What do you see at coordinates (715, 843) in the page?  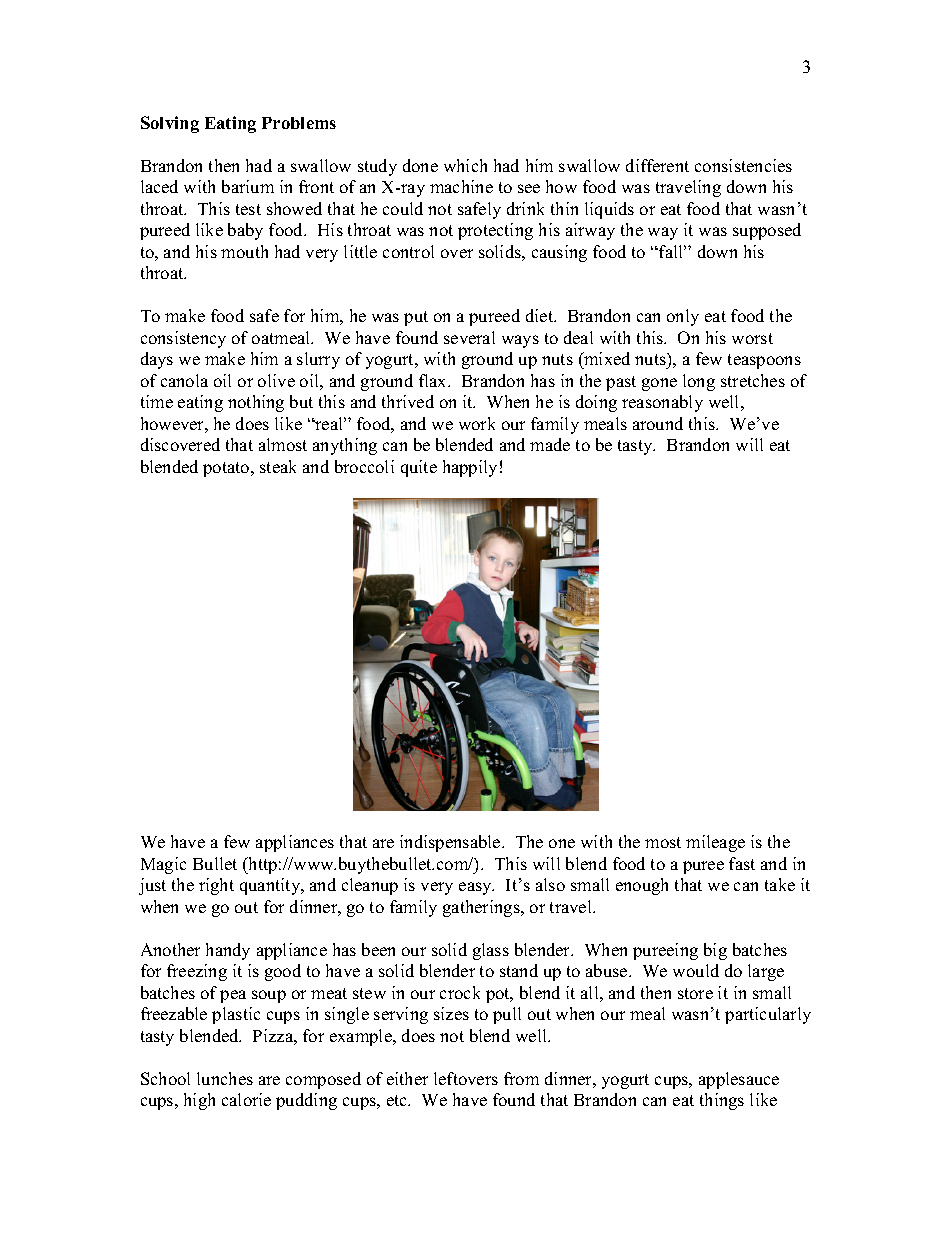 I see `mileage` at bounding box center [715, 843].
